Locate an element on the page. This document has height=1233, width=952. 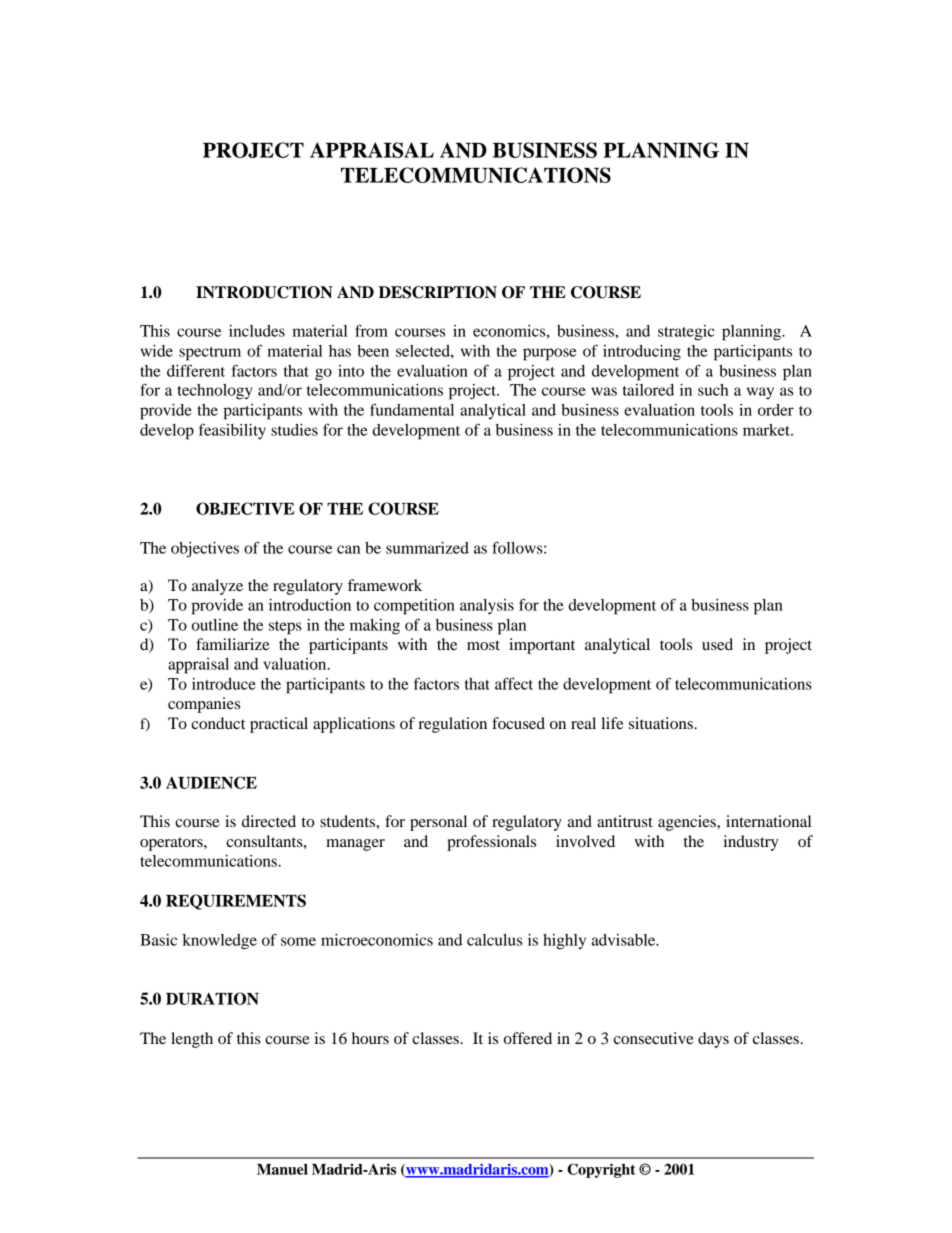
conduct is located at coordinates (218, 723).
